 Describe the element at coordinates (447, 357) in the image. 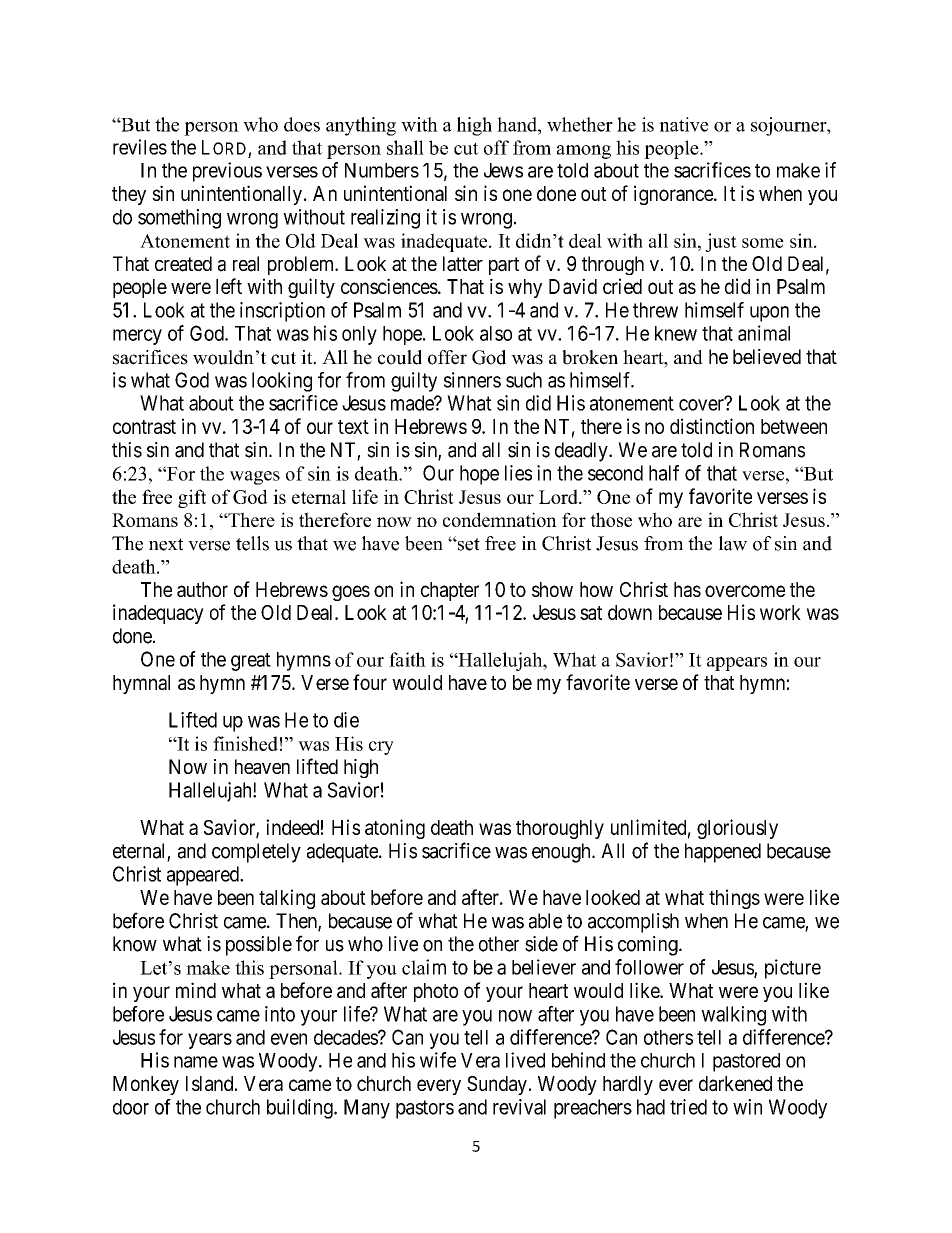

I see `offer` at that location.
